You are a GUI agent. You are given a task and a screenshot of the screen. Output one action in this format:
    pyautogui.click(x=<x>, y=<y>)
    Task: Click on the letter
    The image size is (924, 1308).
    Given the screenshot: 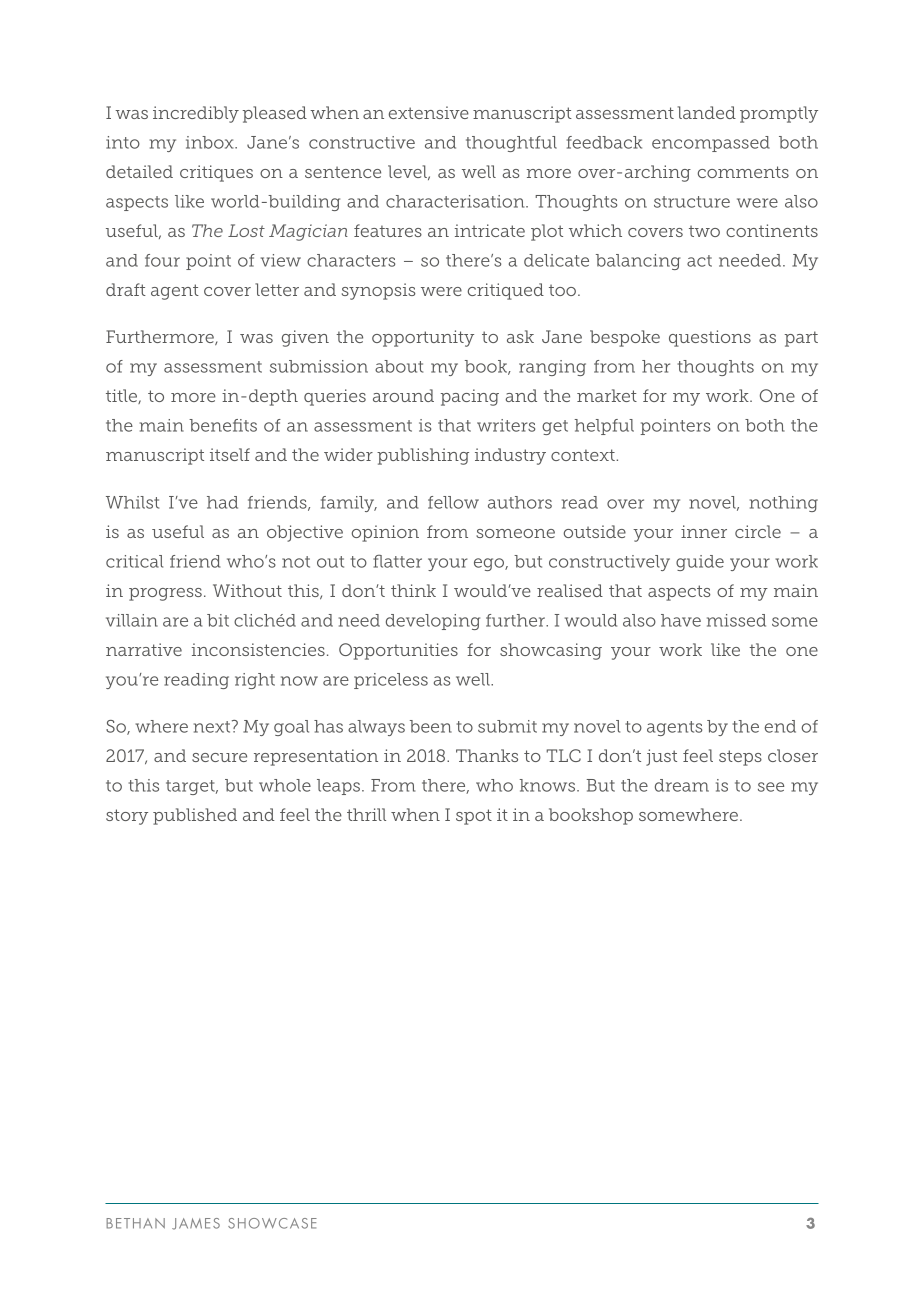 What is the action you would take?
    pyautogui.click(x=277, y=289)
